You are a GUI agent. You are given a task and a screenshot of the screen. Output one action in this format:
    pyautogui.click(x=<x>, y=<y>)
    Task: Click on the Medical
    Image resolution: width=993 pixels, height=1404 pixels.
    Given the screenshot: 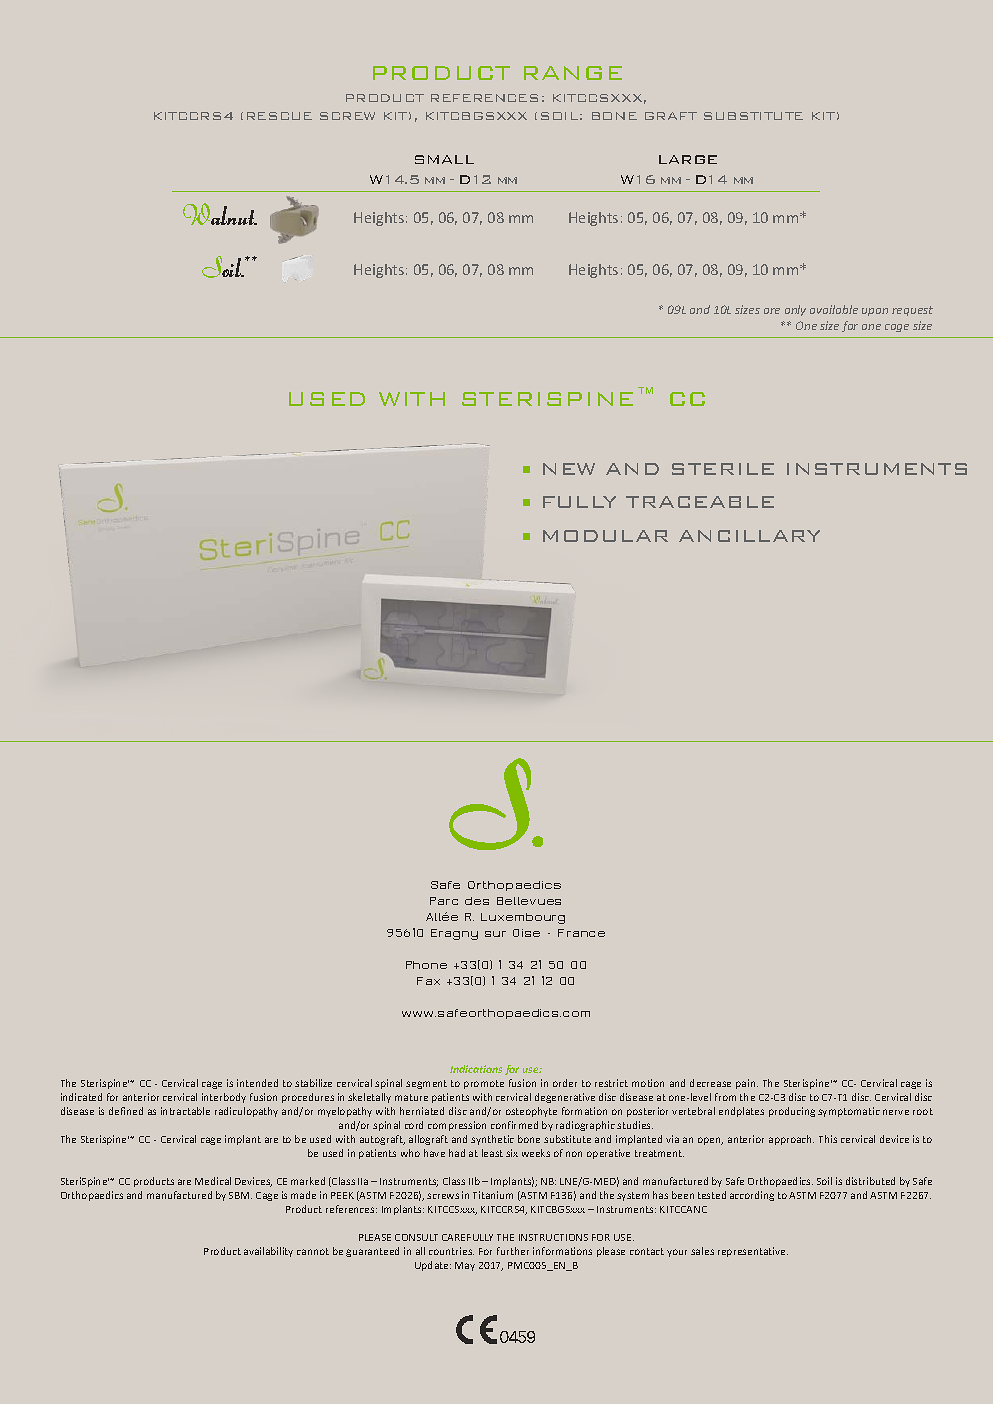 What is the action you would take?
    pyautogui.click(x=213, y=1181)
